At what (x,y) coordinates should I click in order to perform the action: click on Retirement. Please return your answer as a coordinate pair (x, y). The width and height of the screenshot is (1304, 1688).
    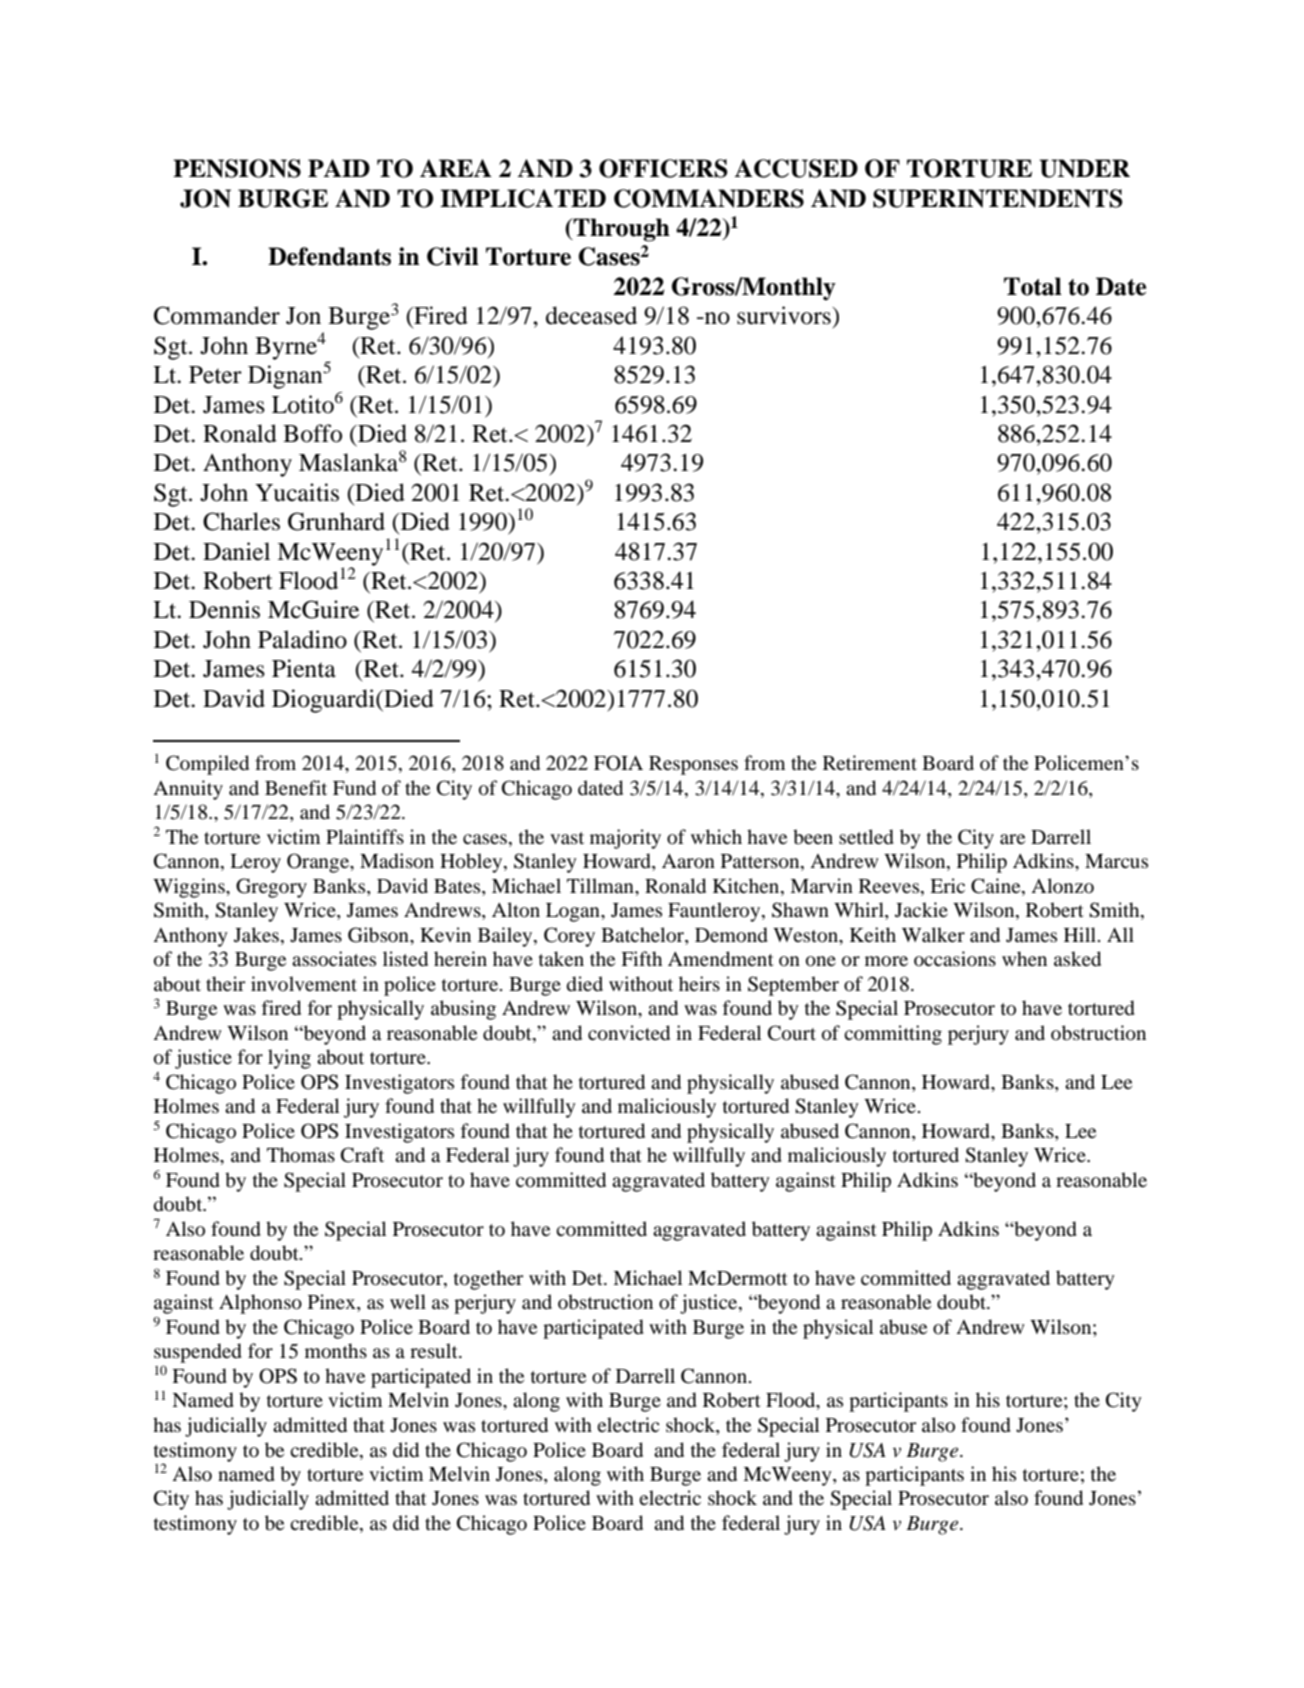
    Looking at the image, I should click on (870, 762).
